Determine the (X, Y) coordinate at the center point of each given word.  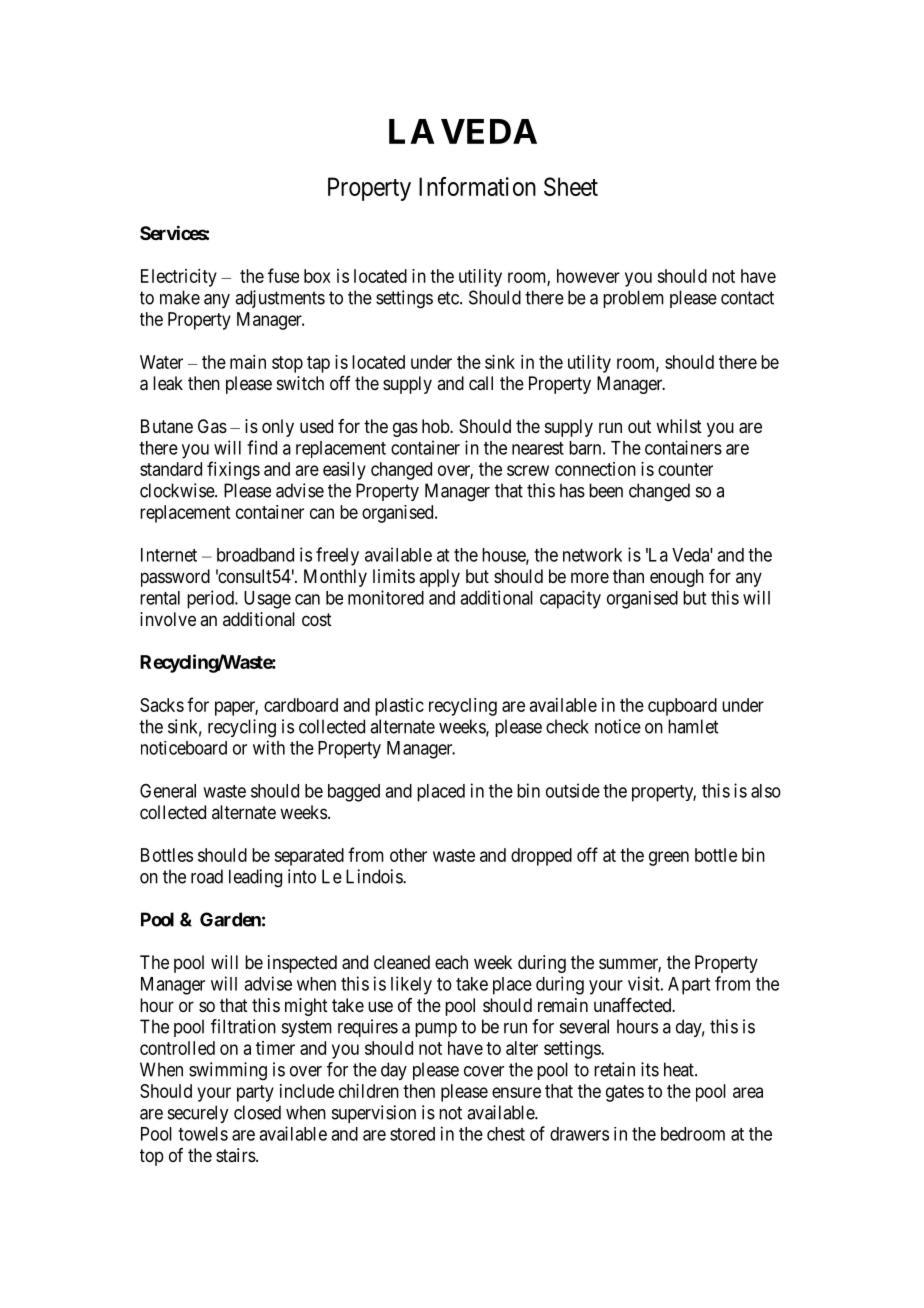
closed (257, 1112)
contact (747, 298)
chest (506, 1134)
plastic (399, 707)
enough (677, 578)
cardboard (301, 705)
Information (477, 186)
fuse (283, 275)
